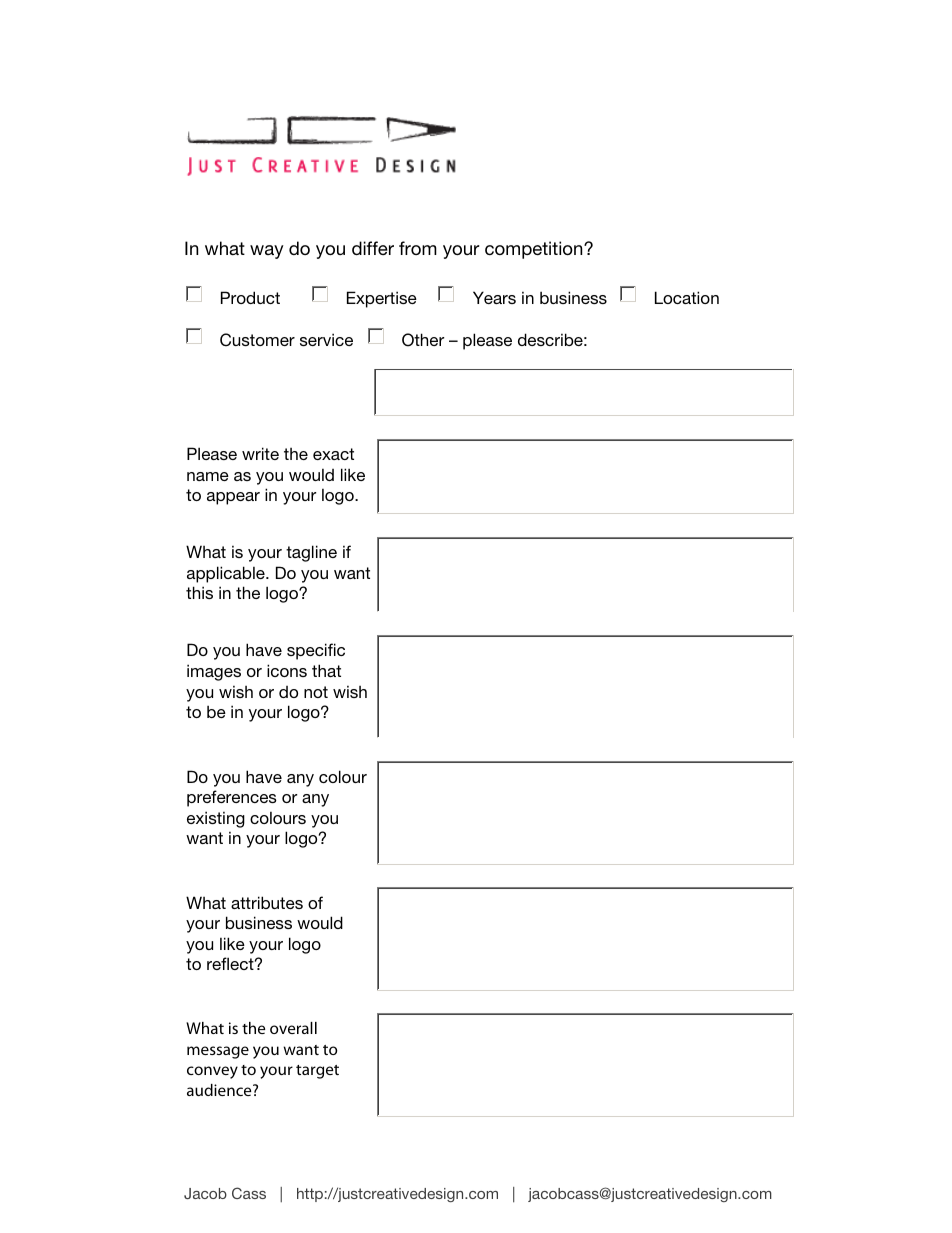 This image has width=952, height=1233. What do you see at coordinates (317, 1072) in the image?
I see `target` at bounding box center [317, 1072].
